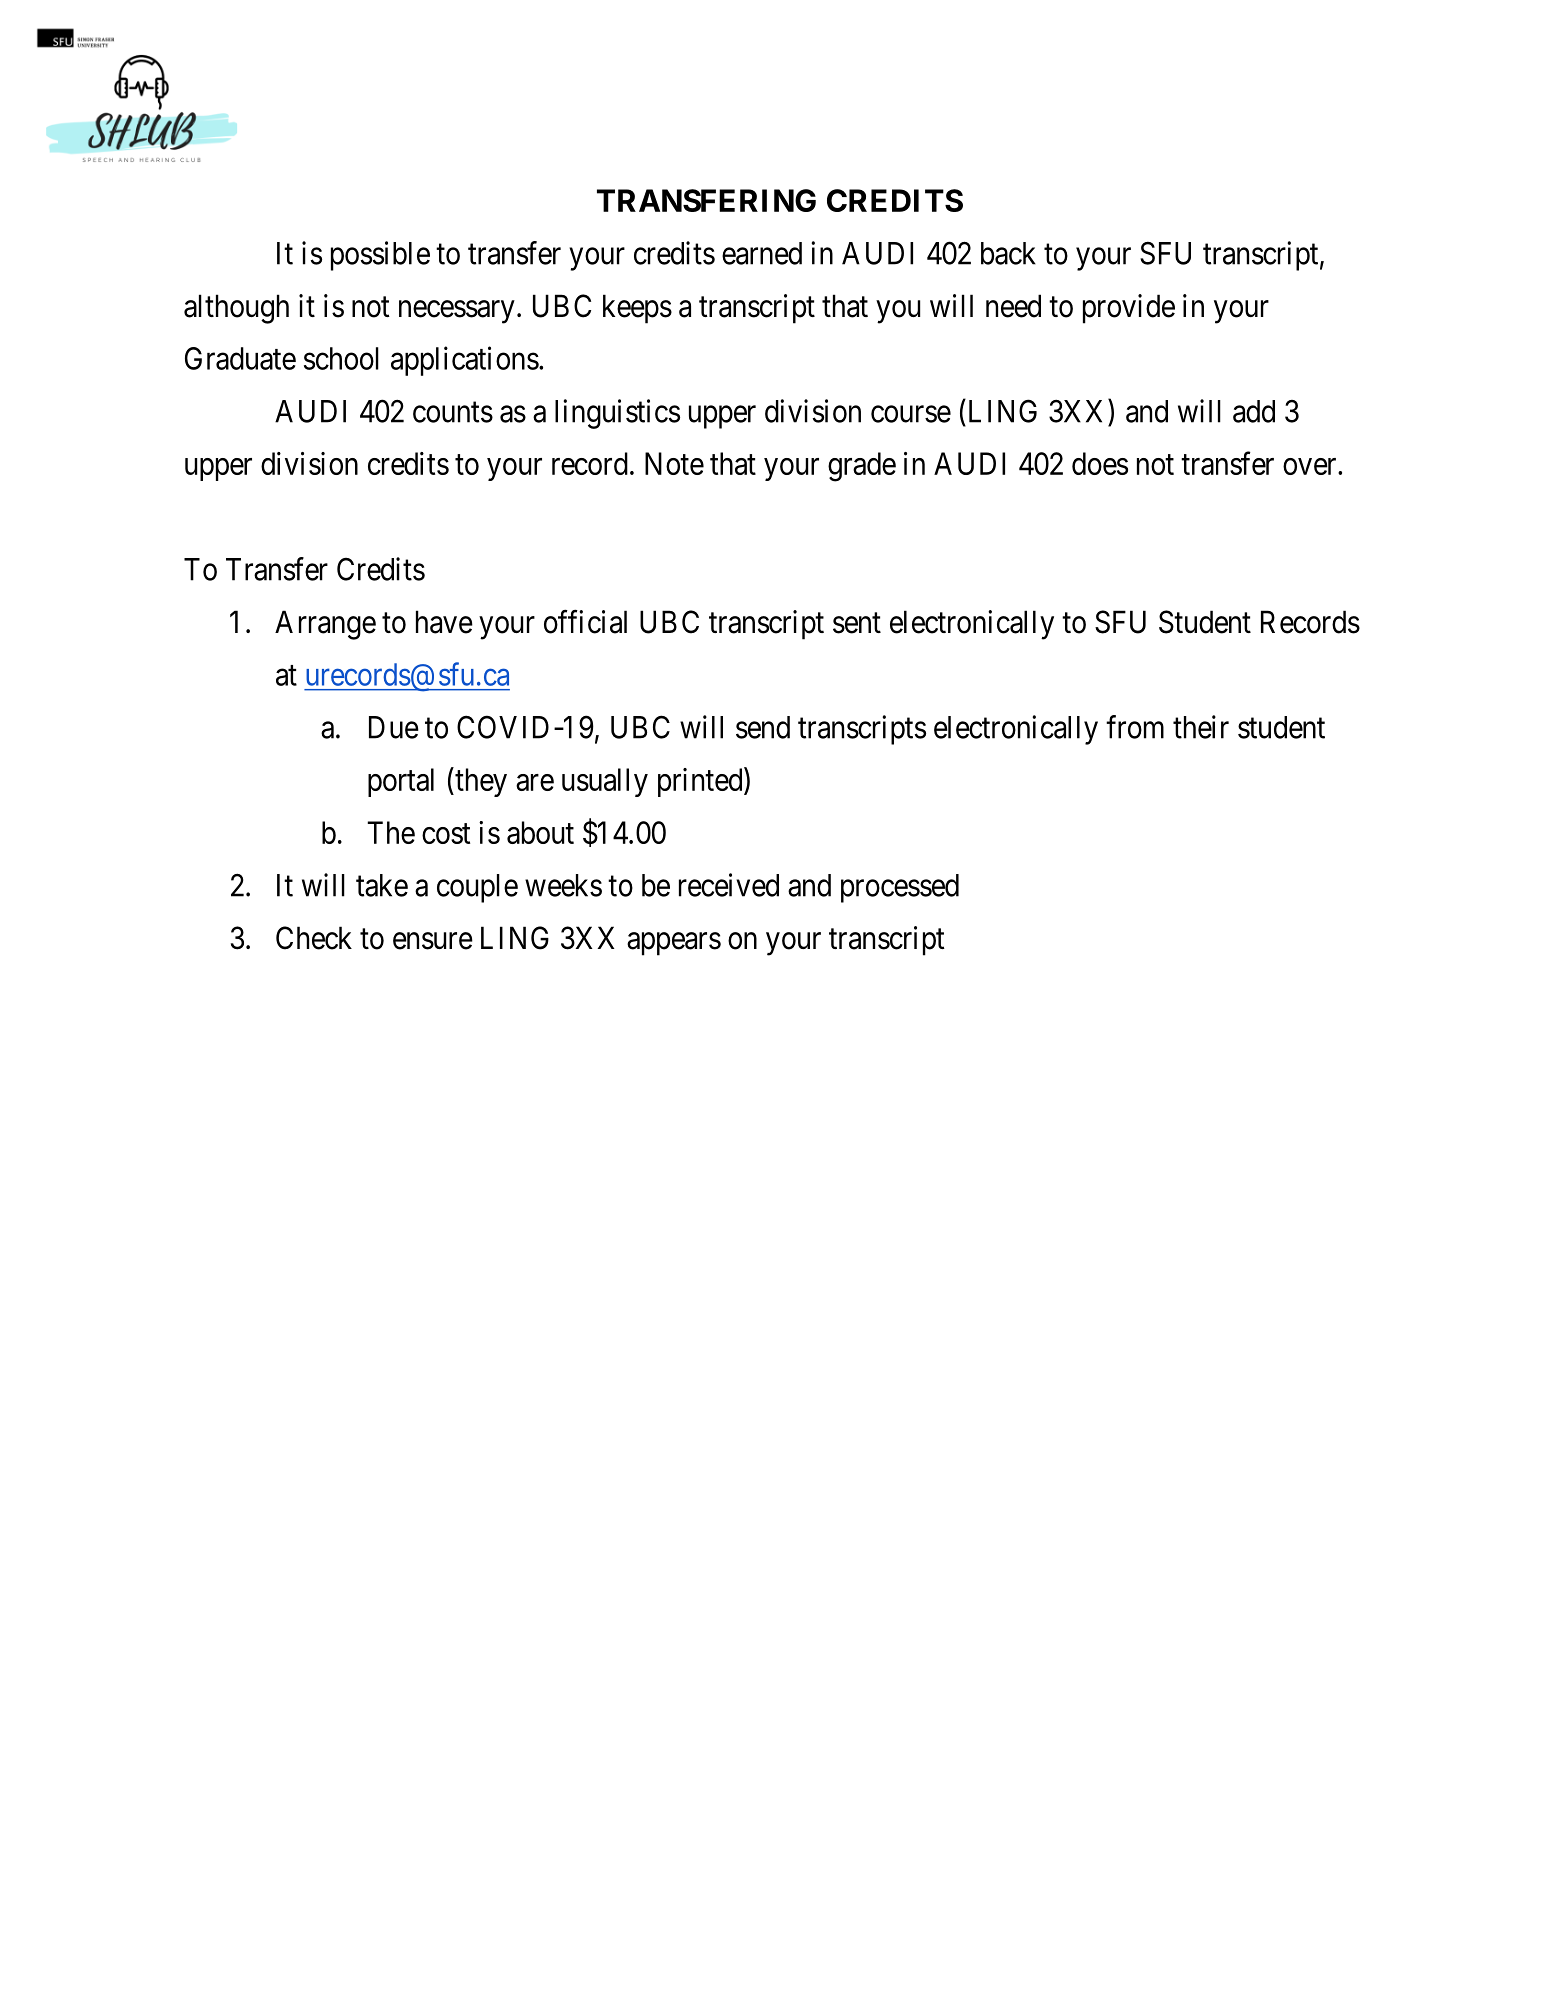  What do you see at coordinates (314, 938) in the screenshot?
I see `Check` at bounding box center [314, 938].
